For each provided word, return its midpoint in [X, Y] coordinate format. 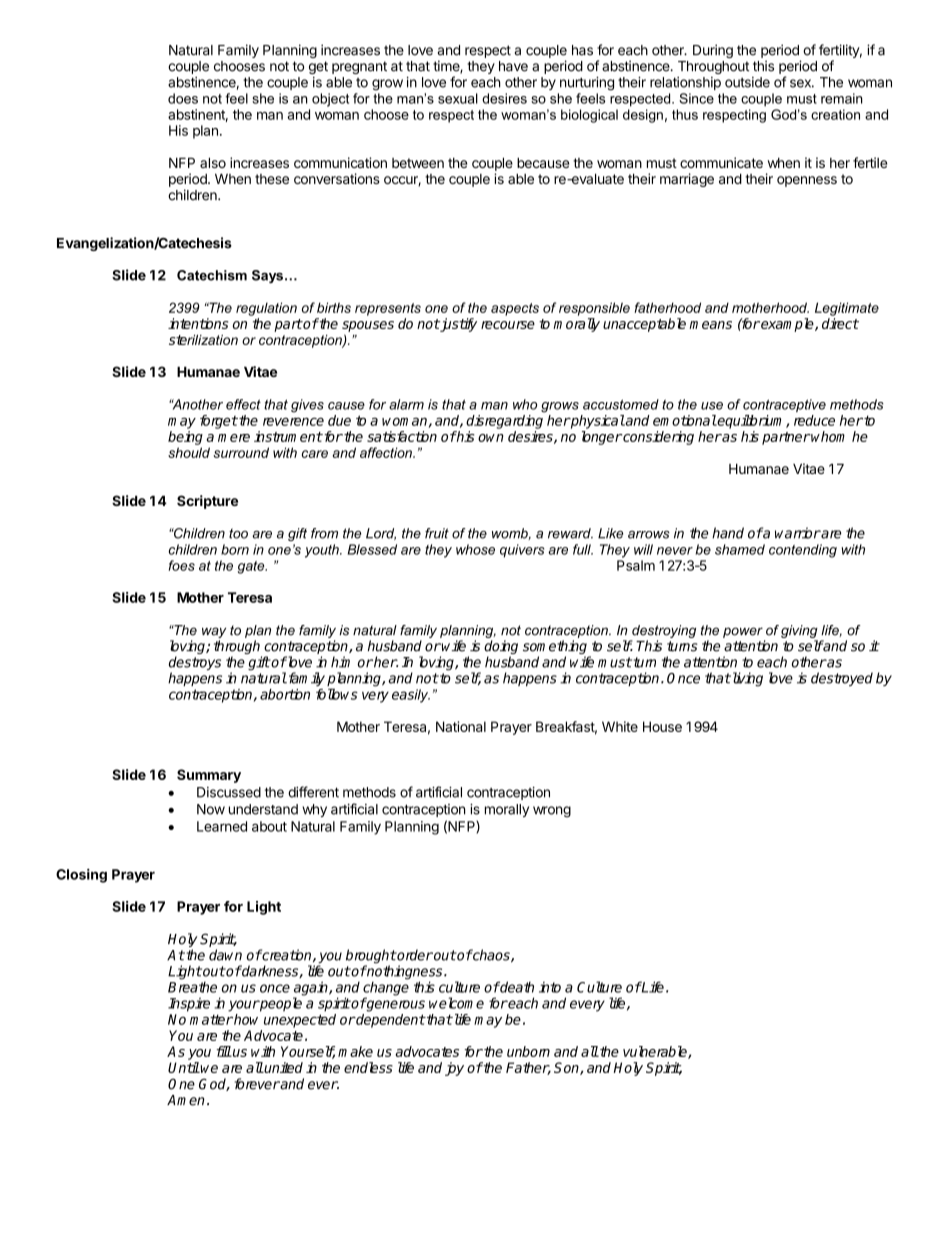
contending [803, 551]
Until [184, 1067]
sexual [458, 98]
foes [182, 565]
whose [475, 549]
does [183, 98]
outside [747, 82]
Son [567, 1068]
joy [454, 1069]
